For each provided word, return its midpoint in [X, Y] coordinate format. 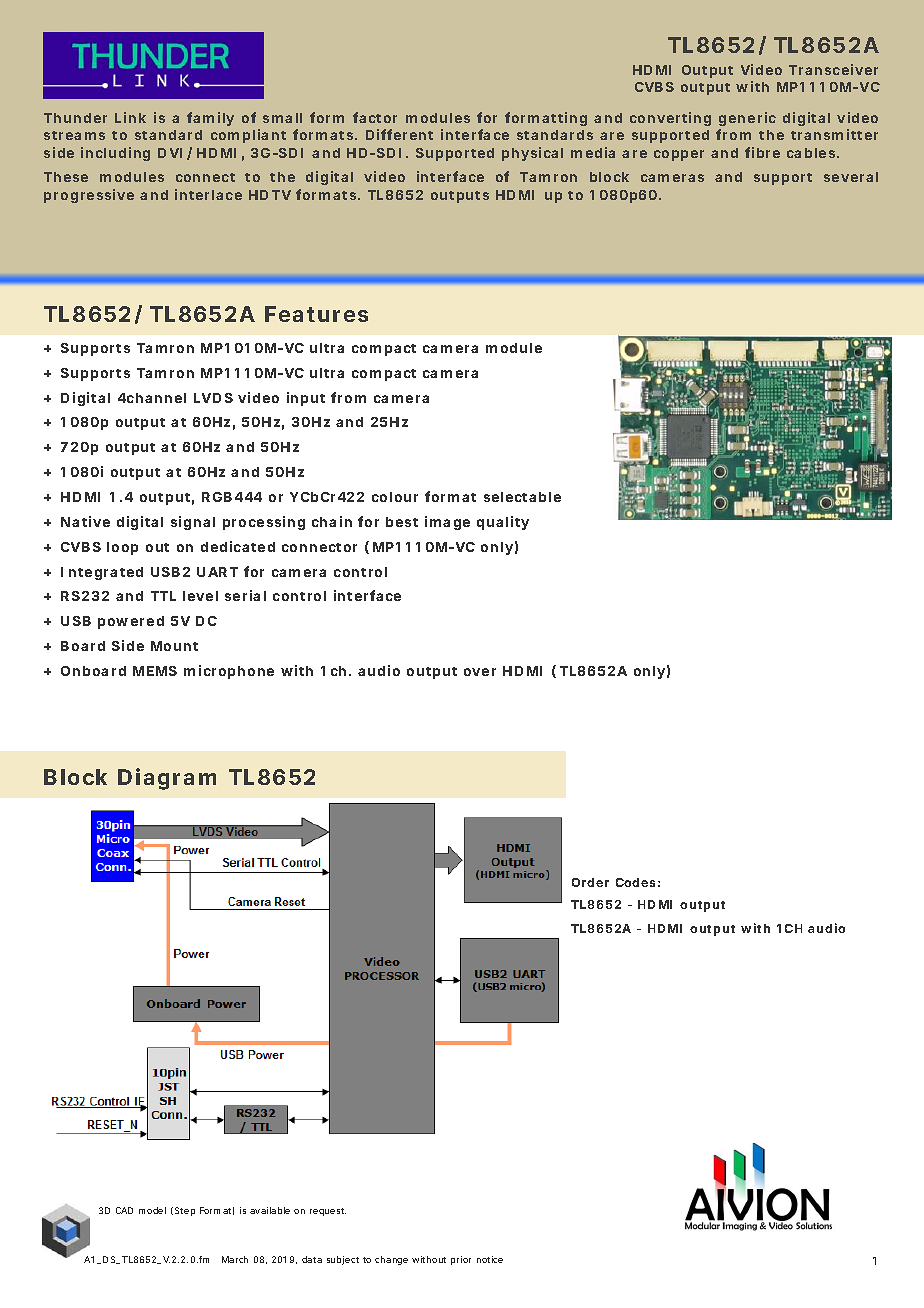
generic [747, 121]
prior [461, 1260]
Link [130, 117]
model [152, 1210]
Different [399, 134]
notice [490, 1259]
